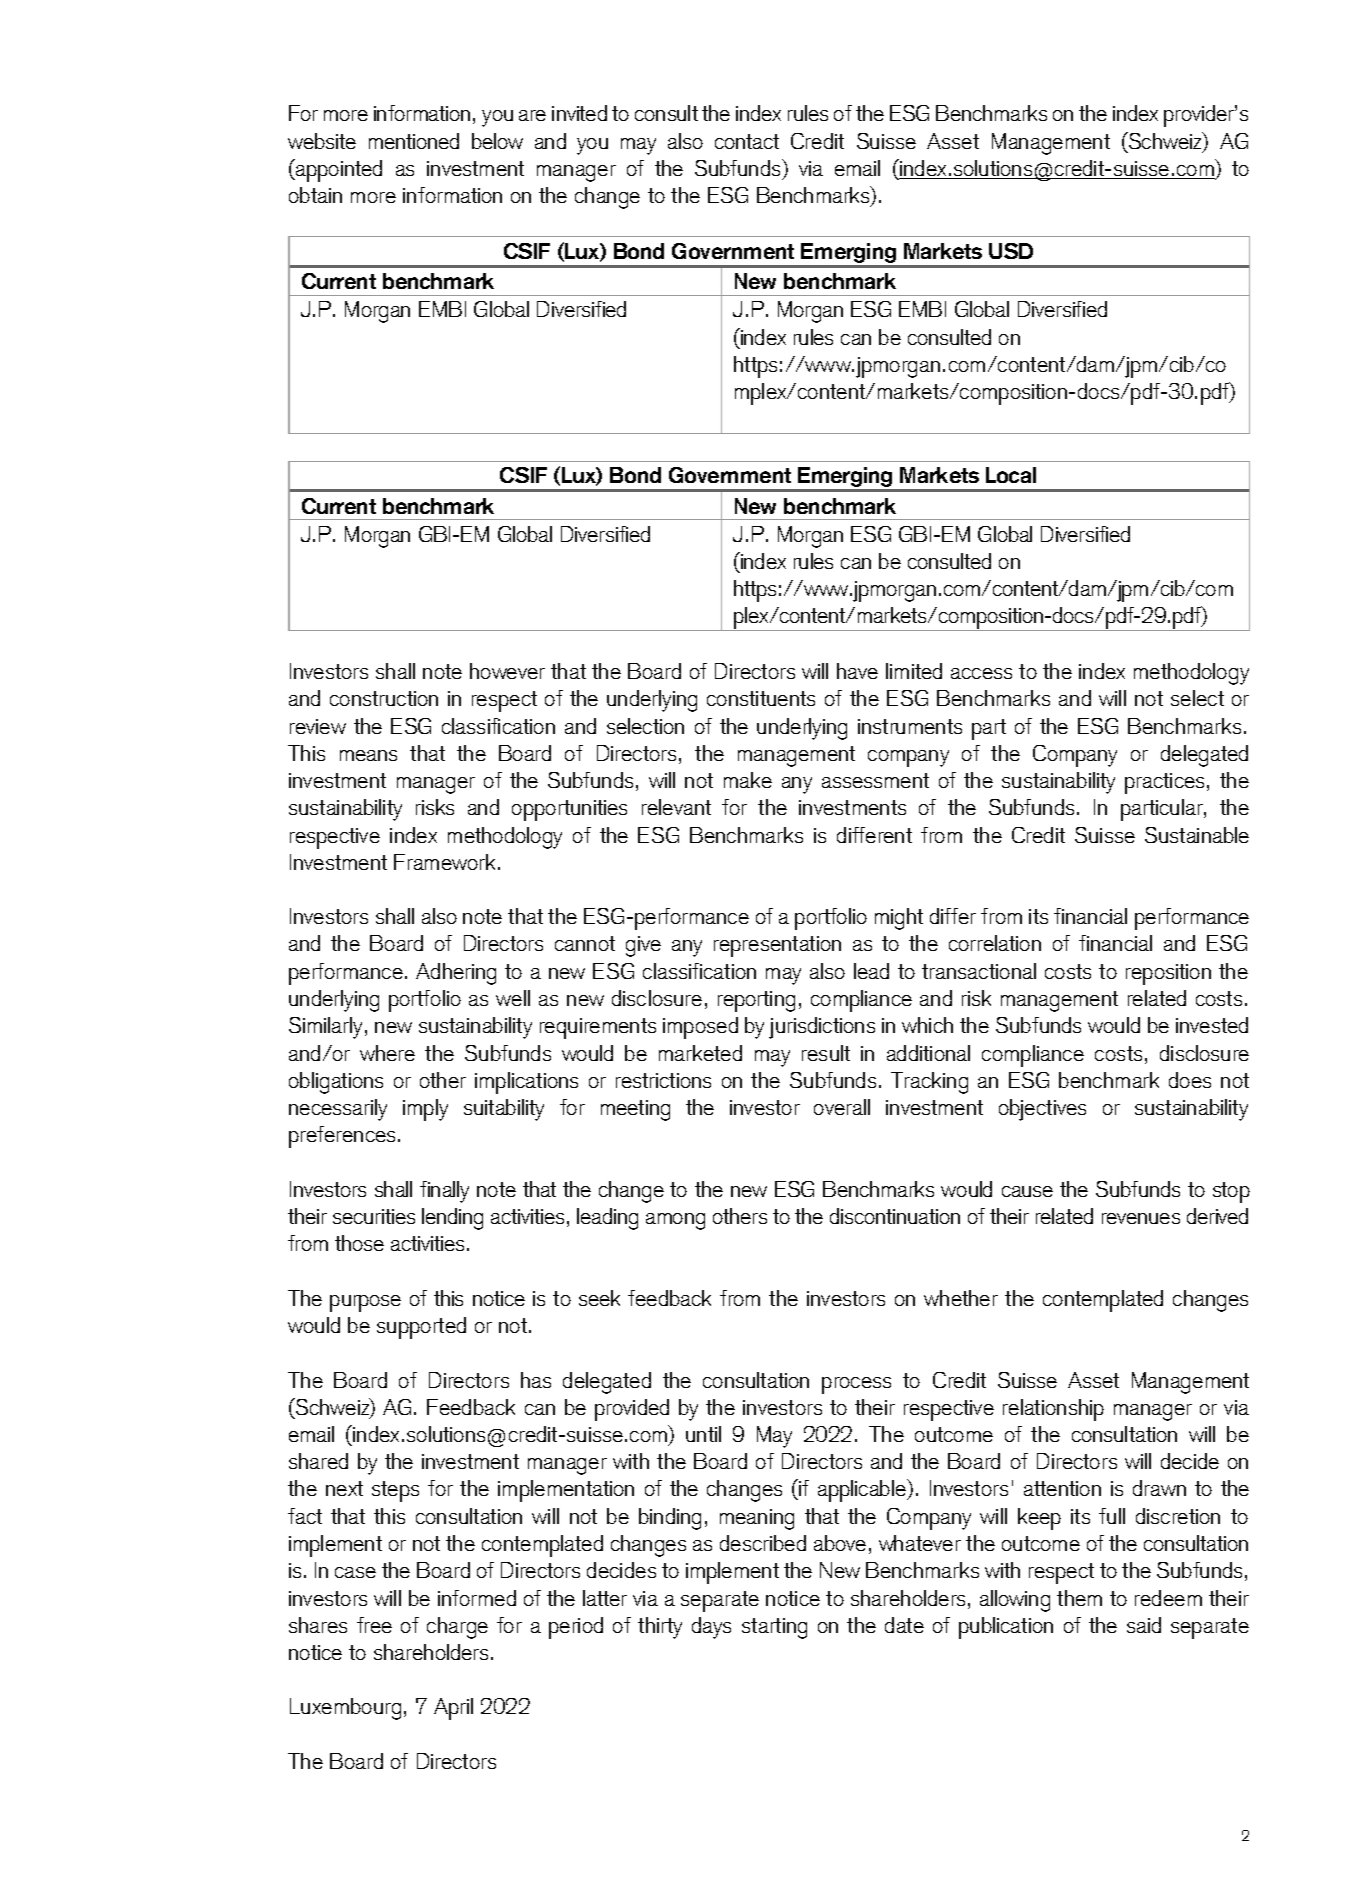 This screenshot has width=1346, height=1904. What do you see at coordinates (777, 946) in the screenshot?
I see `representation` at bounding box center [777, 946].
